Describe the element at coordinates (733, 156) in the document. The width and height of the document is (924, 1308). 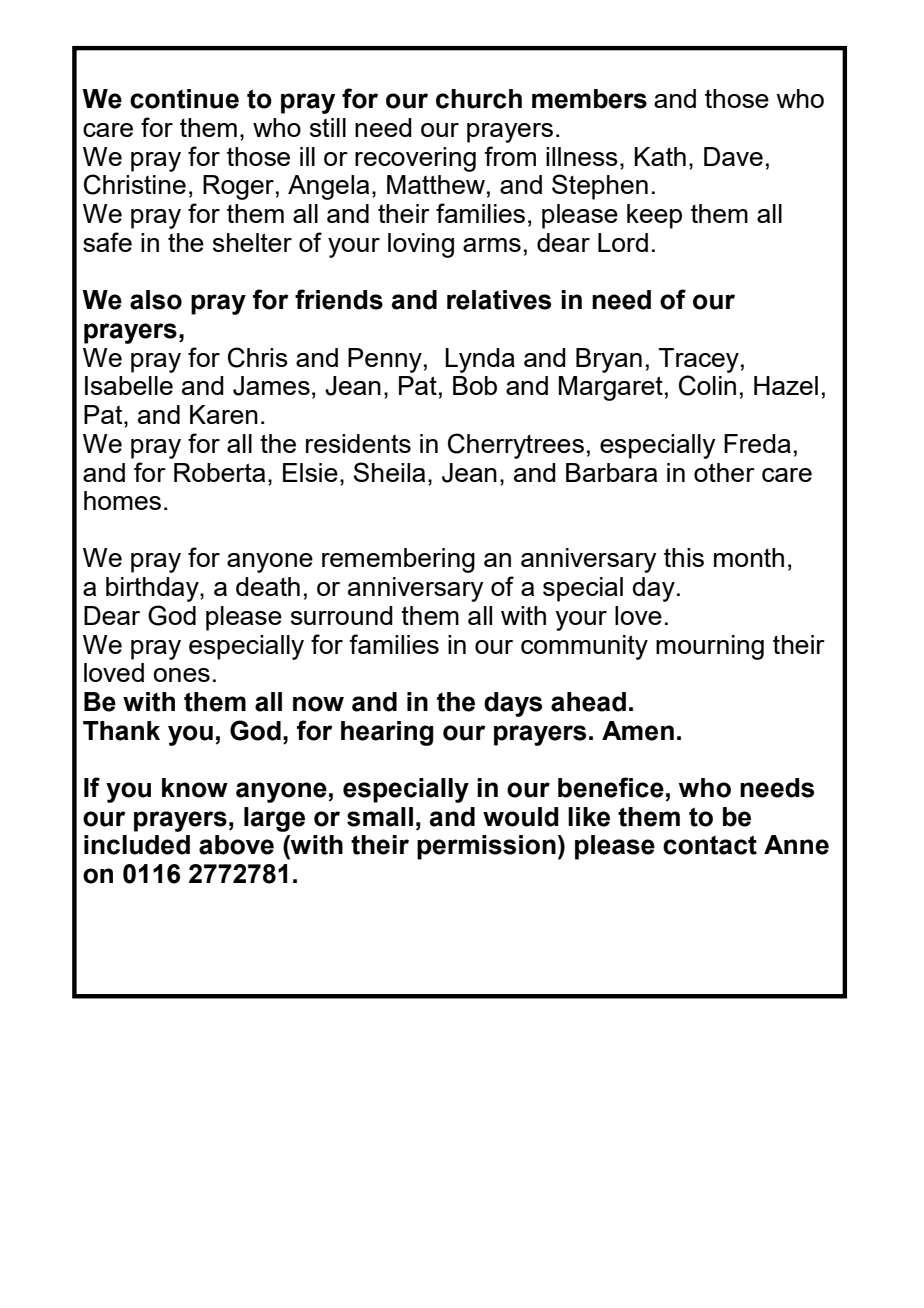
I see `Dave` at that location.
